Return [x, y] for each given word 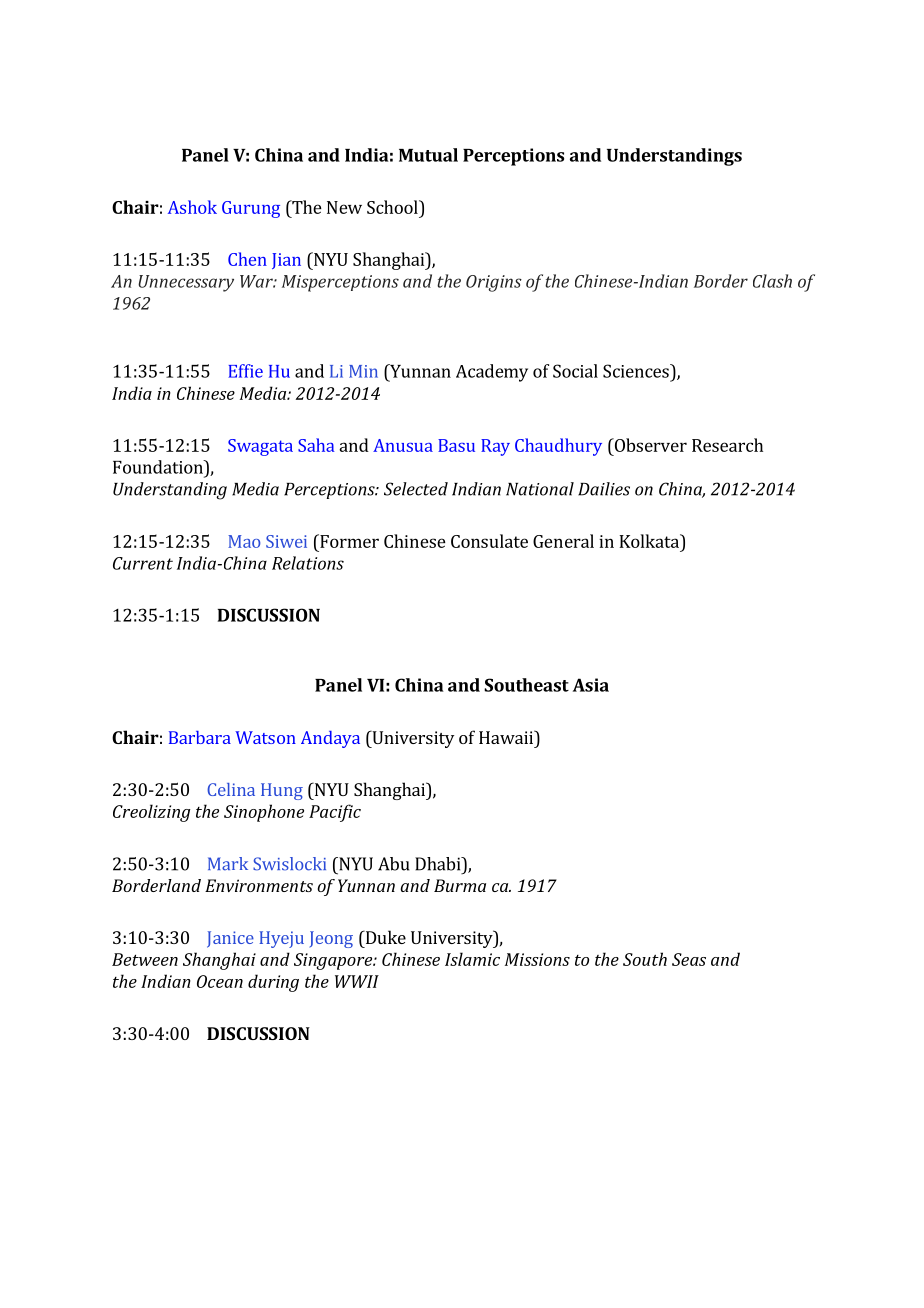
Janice [230, 939]
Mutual [428, 155]
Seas [689, 959]
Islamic [472, 959]
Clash [772, 281]
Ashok [192, 207]
